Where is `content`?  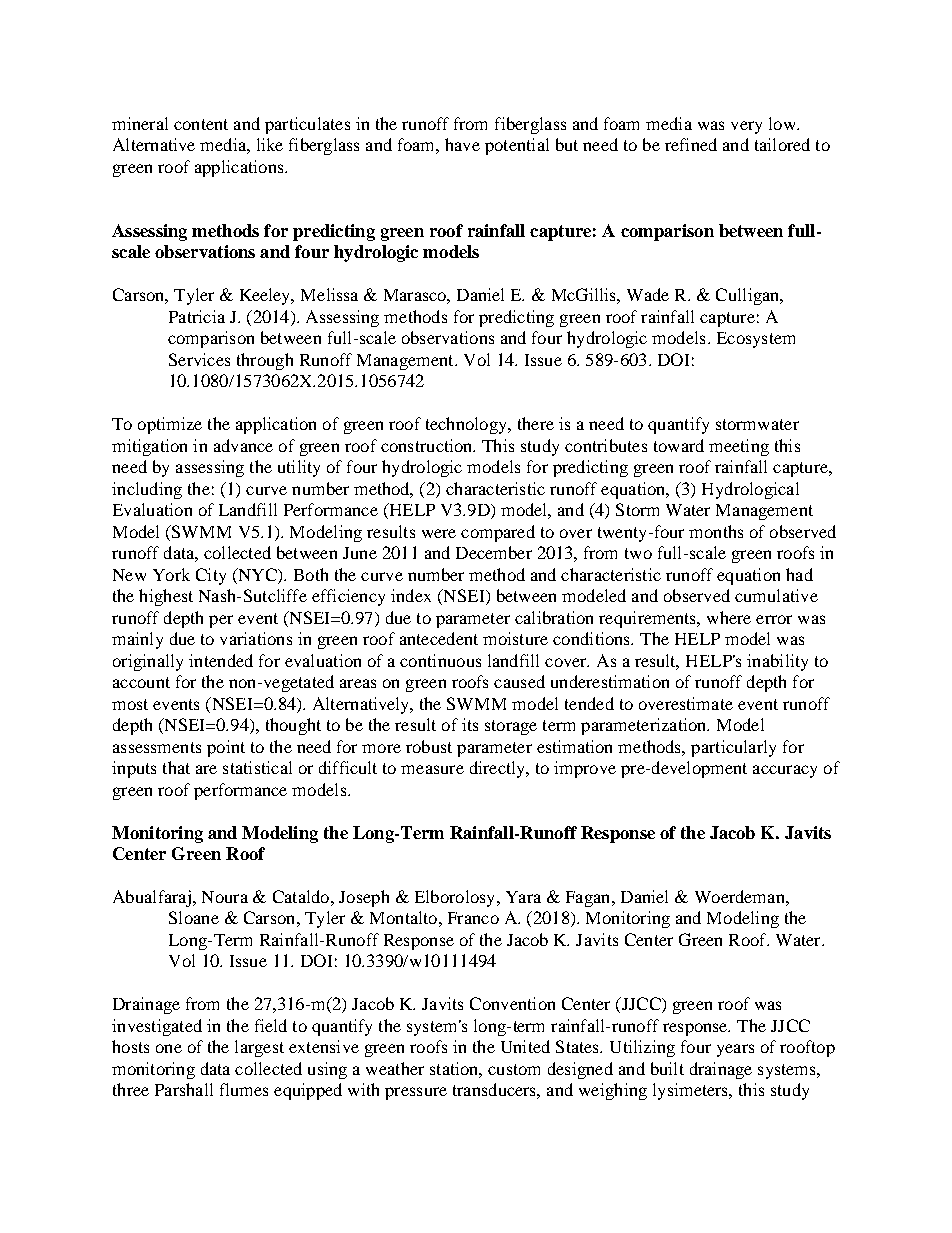 content is located at coordinates (201, 124).
